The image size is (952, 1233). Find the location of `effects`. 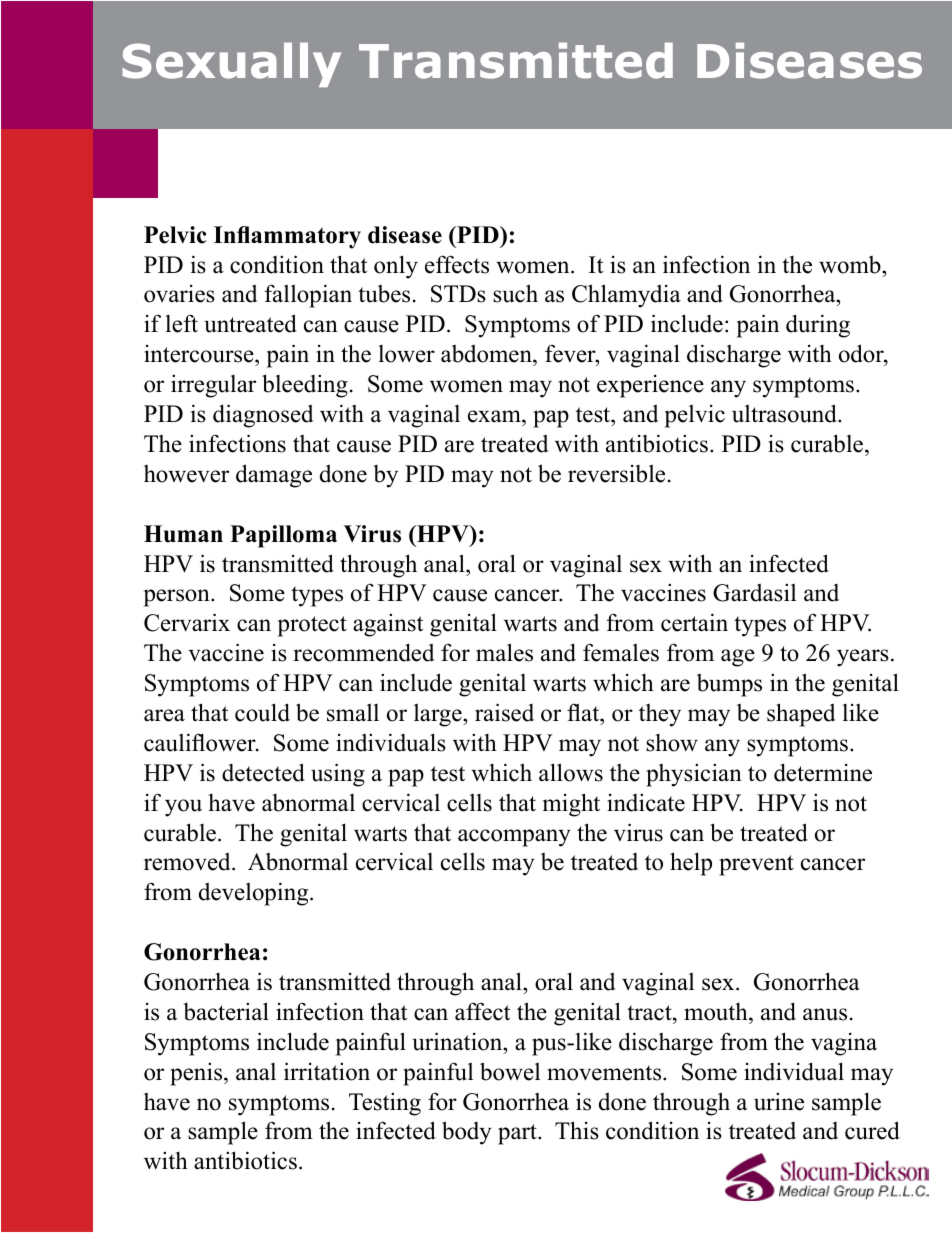

effects is located at coordinates (457, 264).
